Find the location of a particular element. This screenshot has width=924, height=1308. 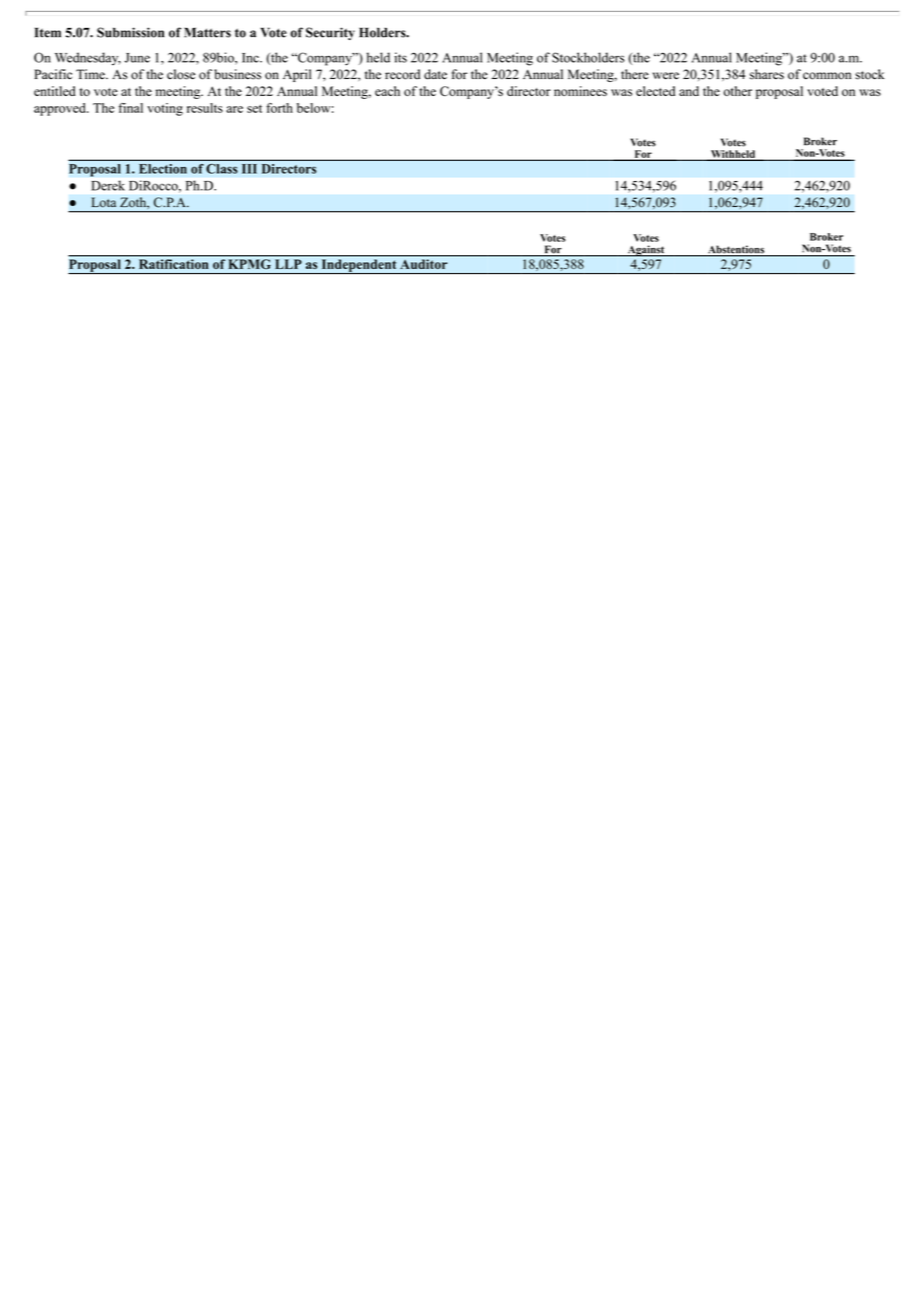

Ratification is located at coordinates (173, 264).
